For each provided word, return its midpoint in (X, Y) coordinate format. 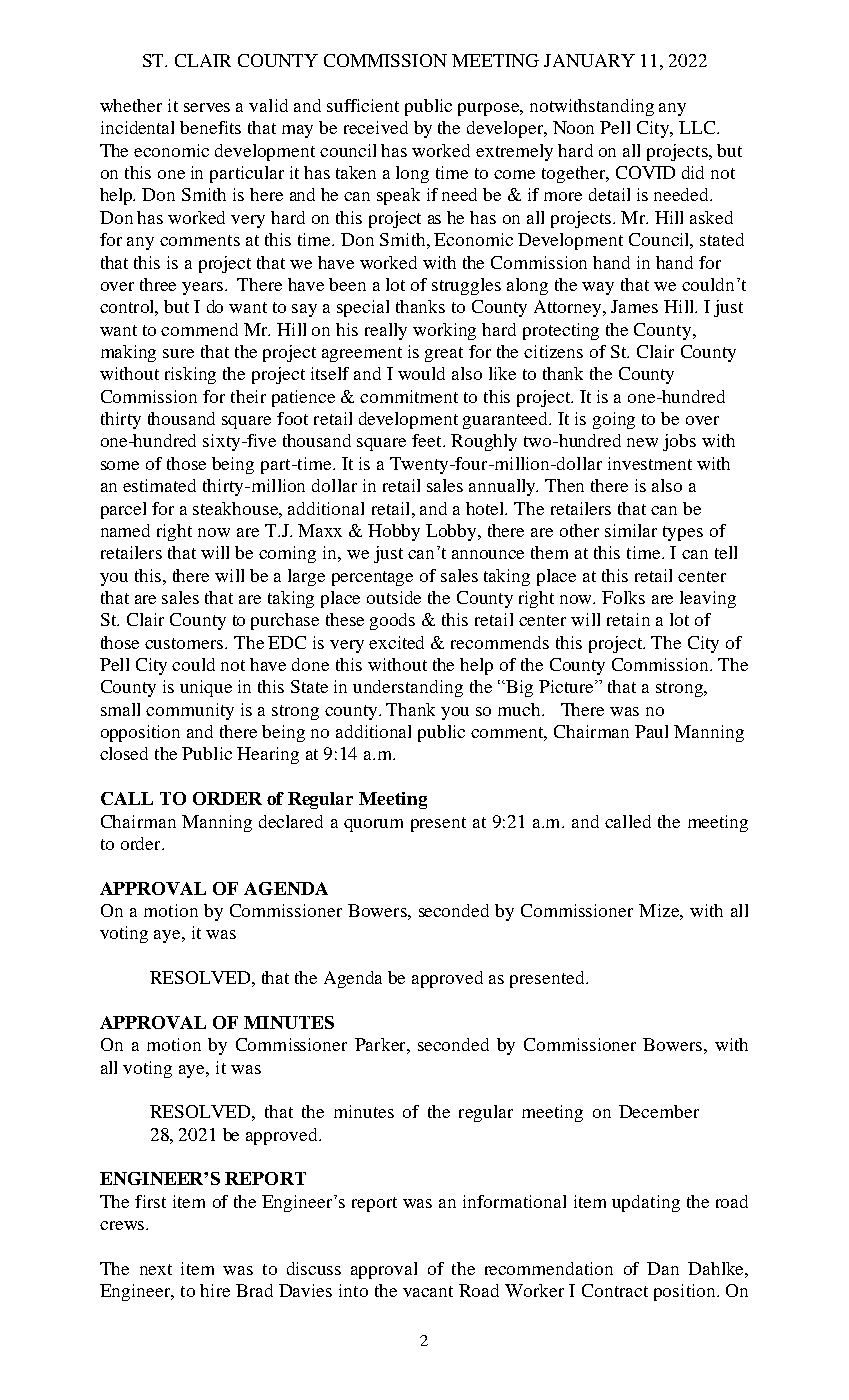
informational (514, 1201)
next (156, 1269)
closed (124, 753)
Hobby (394, 532)
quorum (373, 825)
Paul (651, 731)
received (376, 127)
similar (631, 530)
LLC (698, 127)
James (634, 306)
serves (207, 107)
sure (178, 353)
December (659, 1111)
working (444, 331)
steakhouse (236, 508)
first (150, 1201)
